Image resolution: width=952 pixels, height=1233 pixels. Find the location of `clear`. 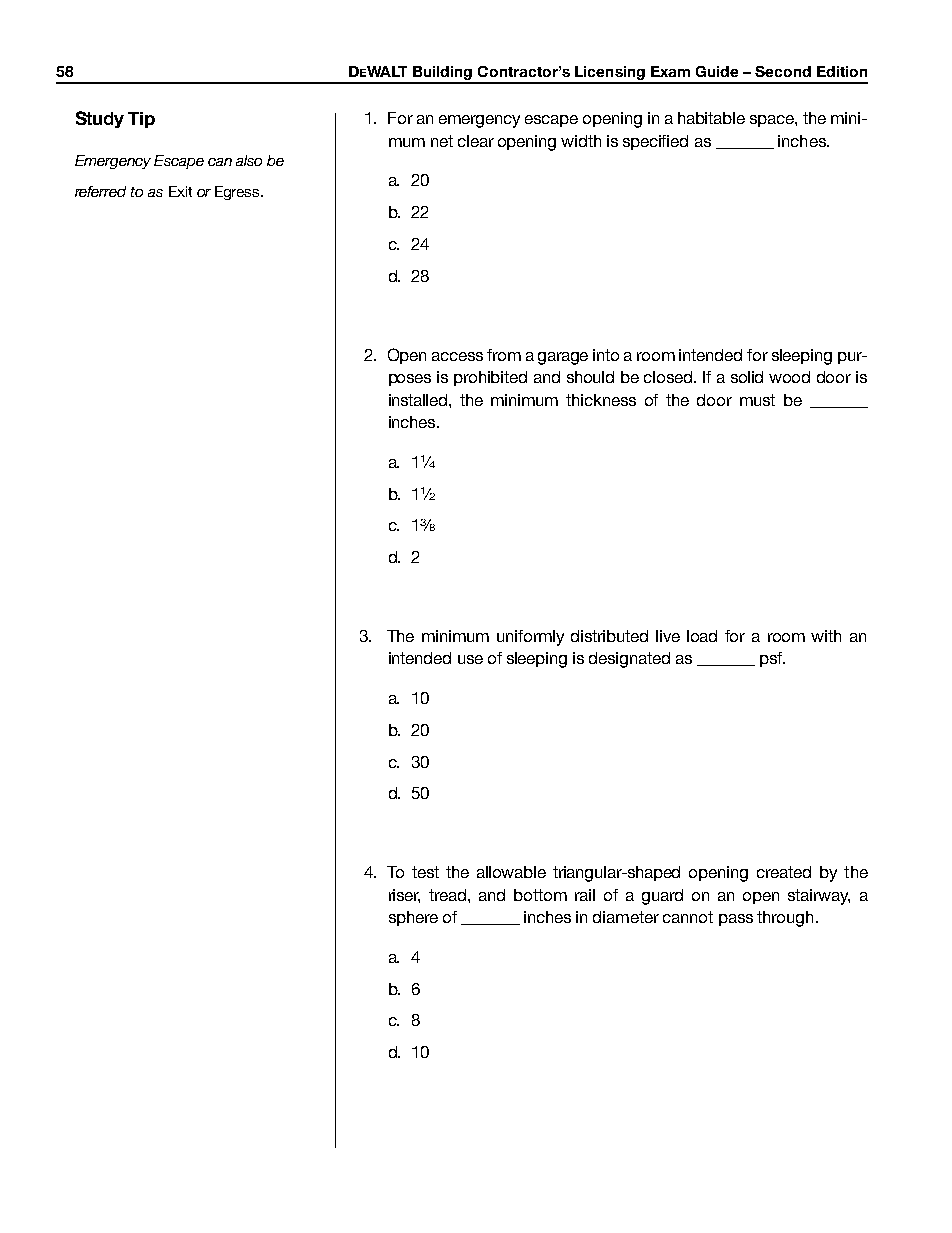

clear is located at coordinates (476, 141).
